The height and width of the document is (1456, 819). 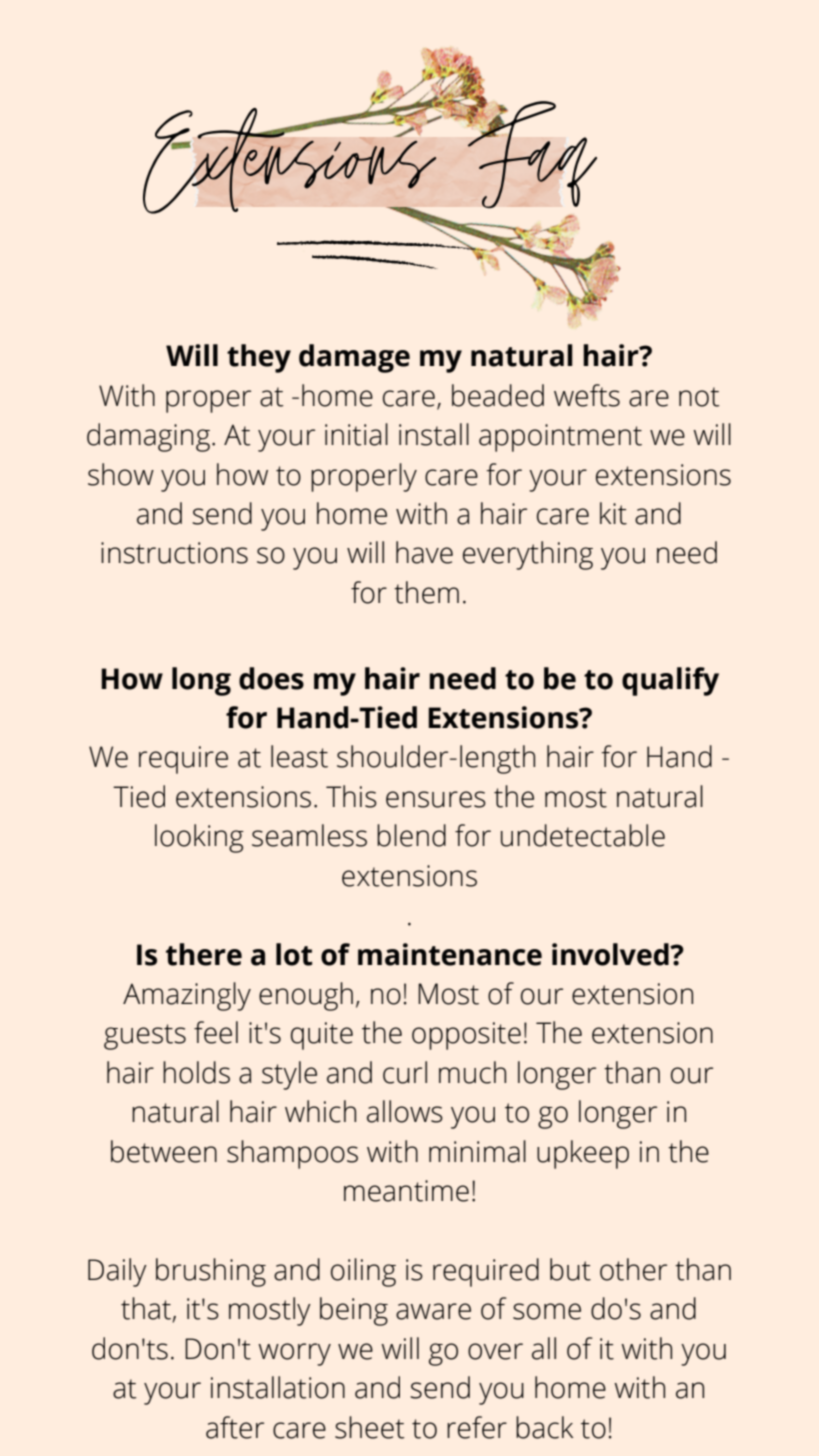 I want to click on looking, so click(x=199, y=838).
